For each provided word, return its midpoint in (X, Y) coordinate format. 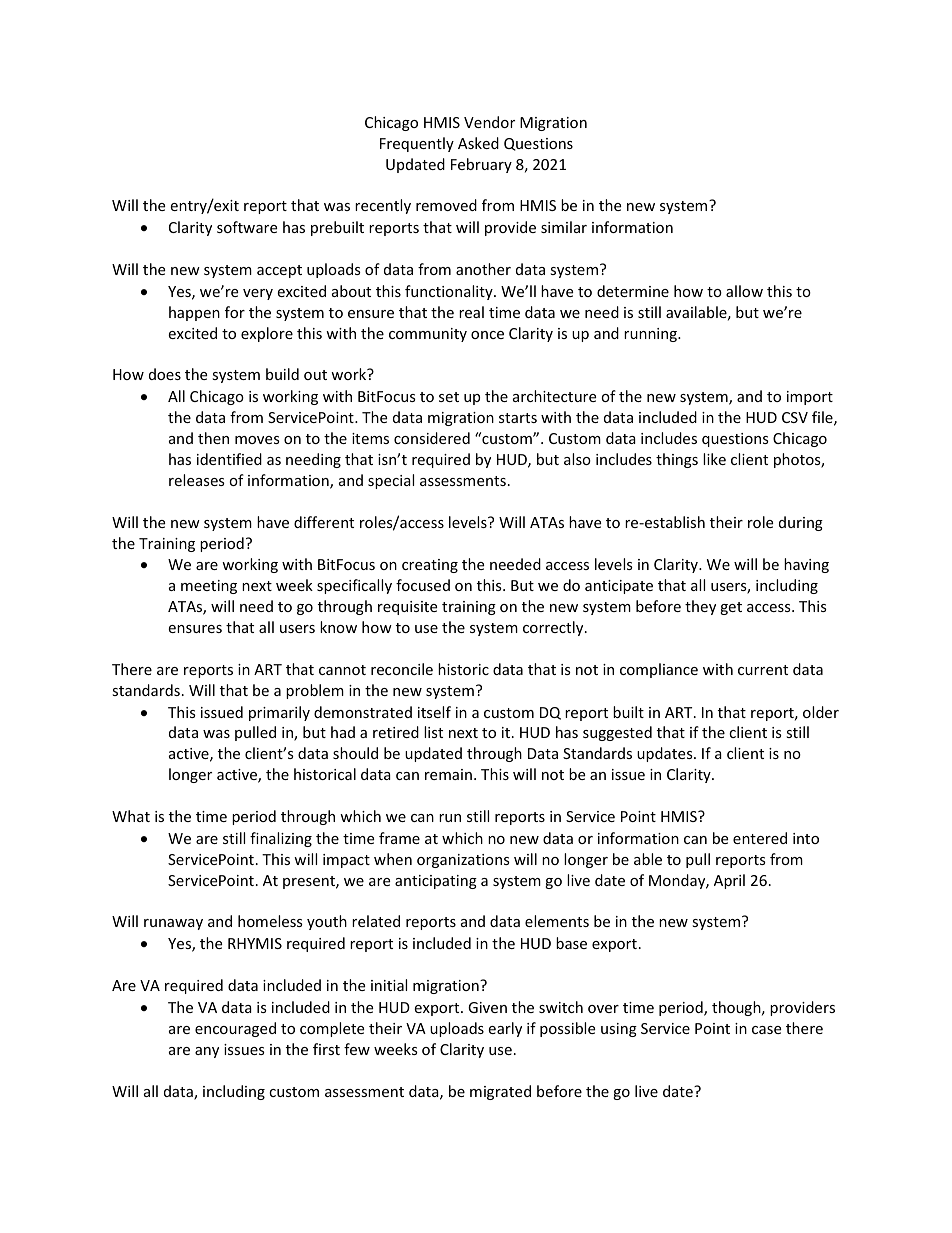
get (731, 608)
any (207, 1052)
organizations (463, 861)
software (247, 227)
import (810, 398)
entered (760, 838)
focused (423, 585)
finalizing (281, 839)
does (165, 374)
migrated (500, 1092)
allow (744, 291)
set (449, 397)
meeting (209, 587)
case (766, 1030)
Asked (478, 143)
